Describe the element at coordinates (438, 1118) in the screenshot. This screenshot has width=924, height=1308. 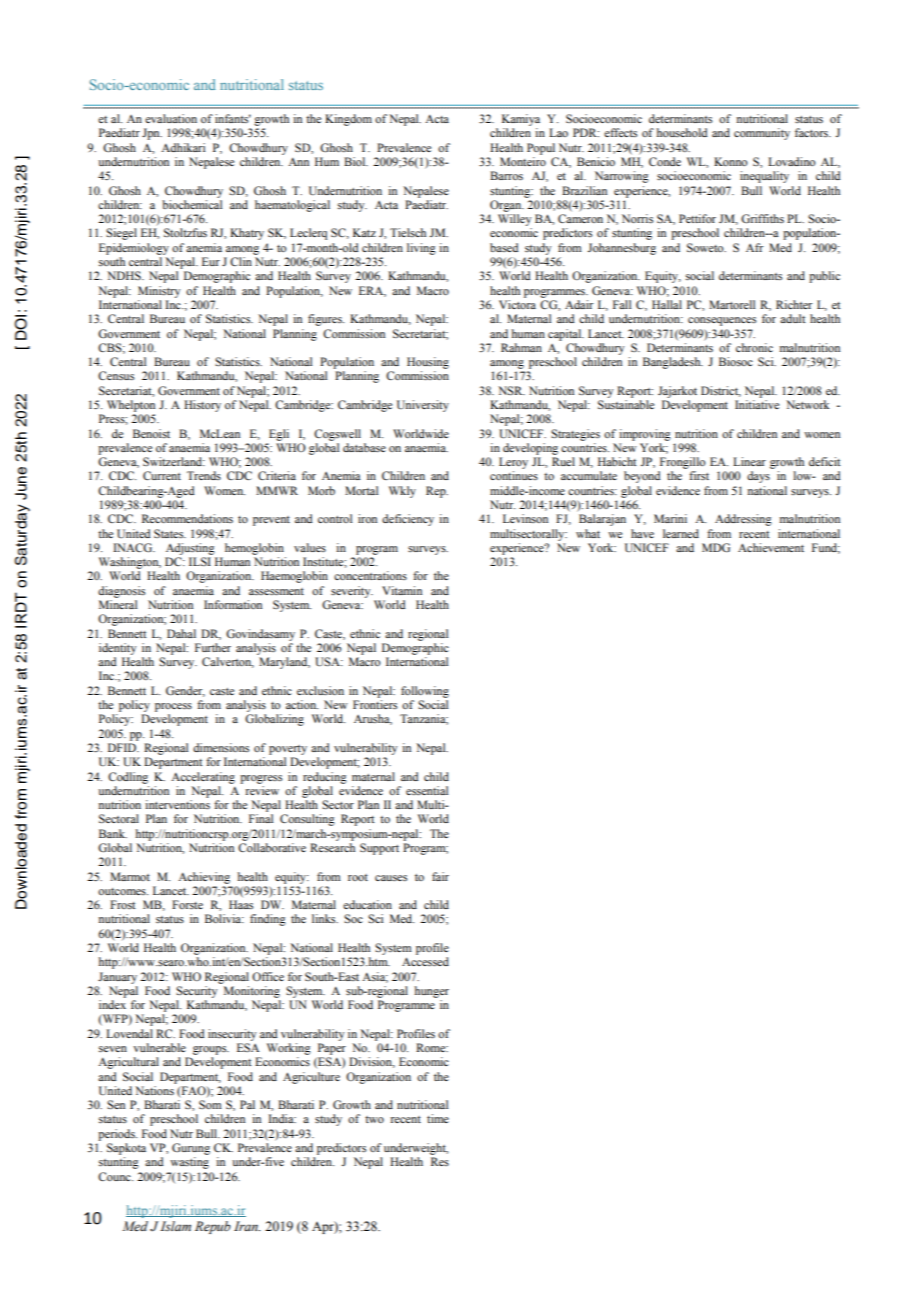
I see `time` at that location.
